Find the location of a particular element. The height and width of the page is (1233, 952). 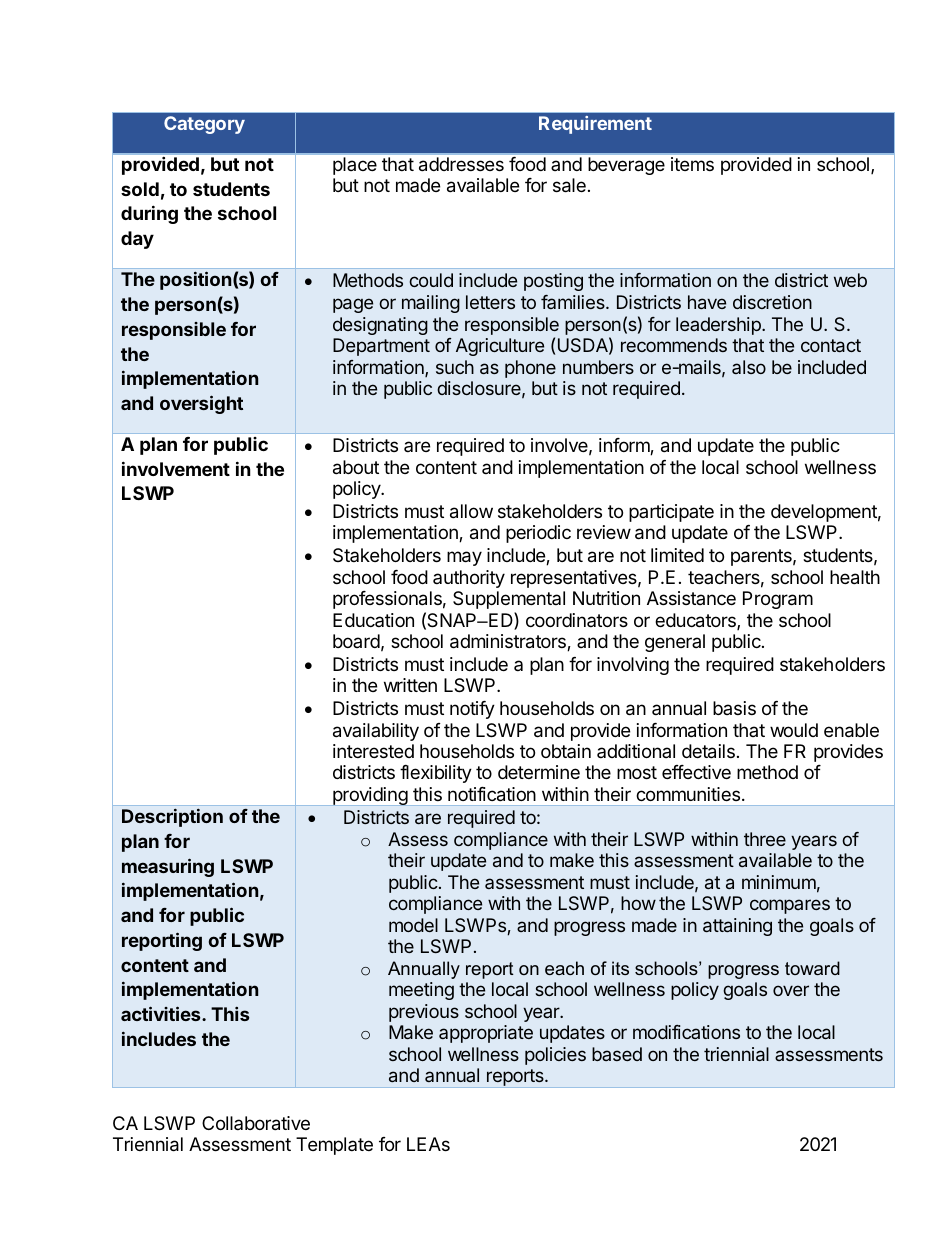

participate is located at coordinates (671, 513).
